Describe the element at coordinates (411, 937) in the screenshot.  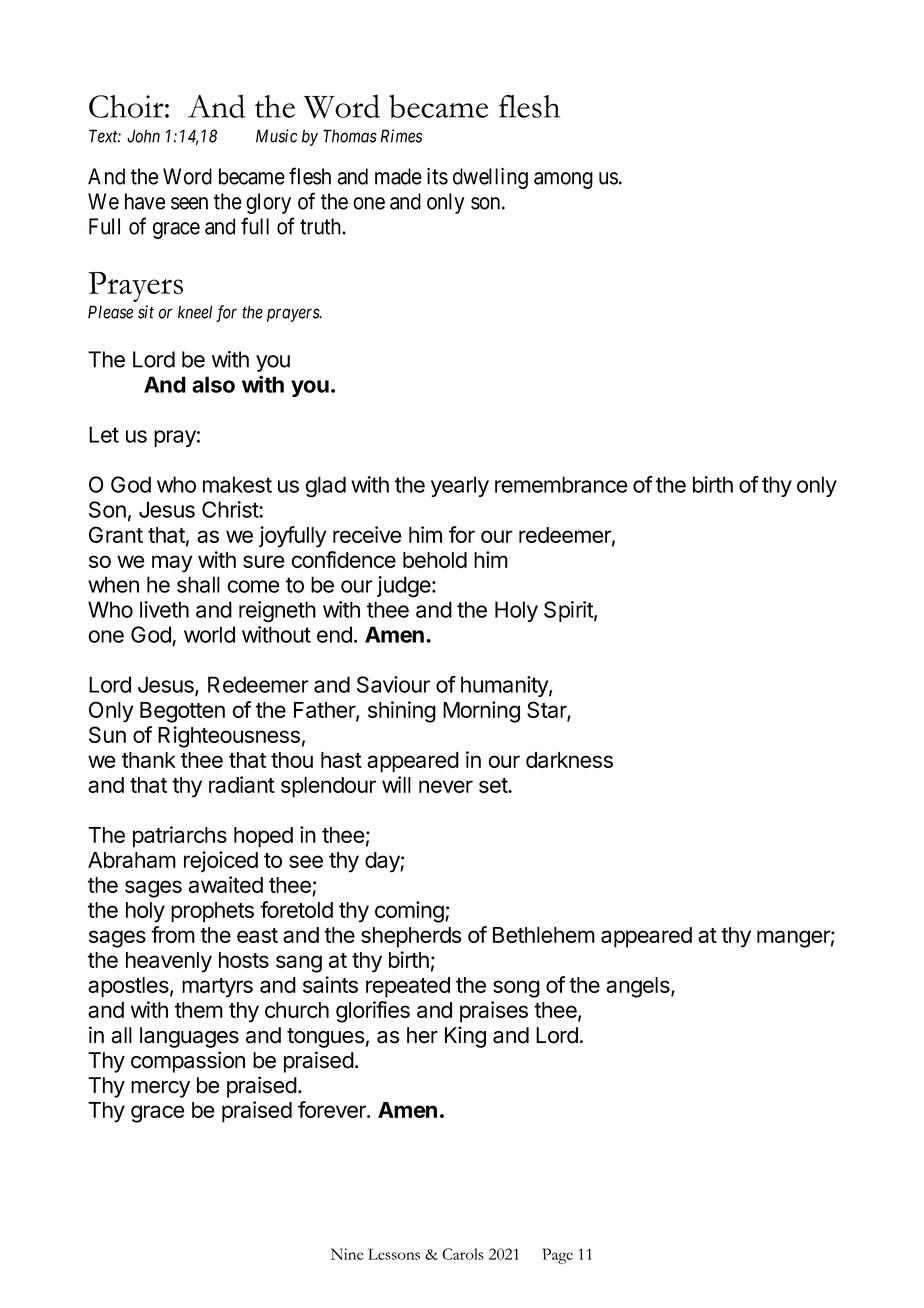
I see `shepherds` at that location.
